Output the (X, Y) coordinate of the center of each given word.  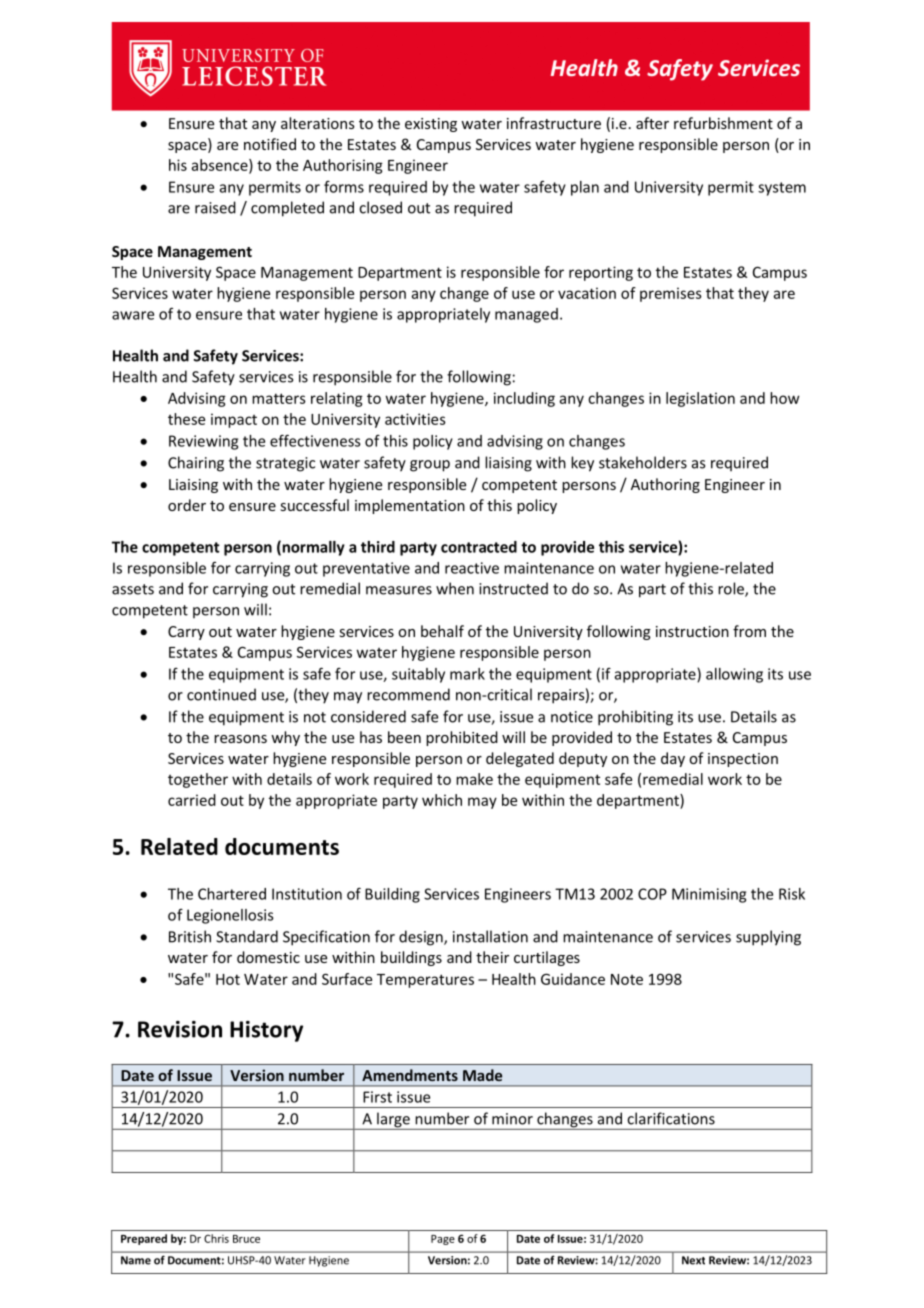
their (492, 957)
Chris (216, 1238)
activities (415, 419)
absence (221, 166)
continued (221, 694)
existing (431, 125)
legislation (700, 399)
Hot (228, 979)
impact (234, 420)
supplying (768, 938)
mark (467, 674)
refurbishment (723, 123)
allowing (734, 675)
